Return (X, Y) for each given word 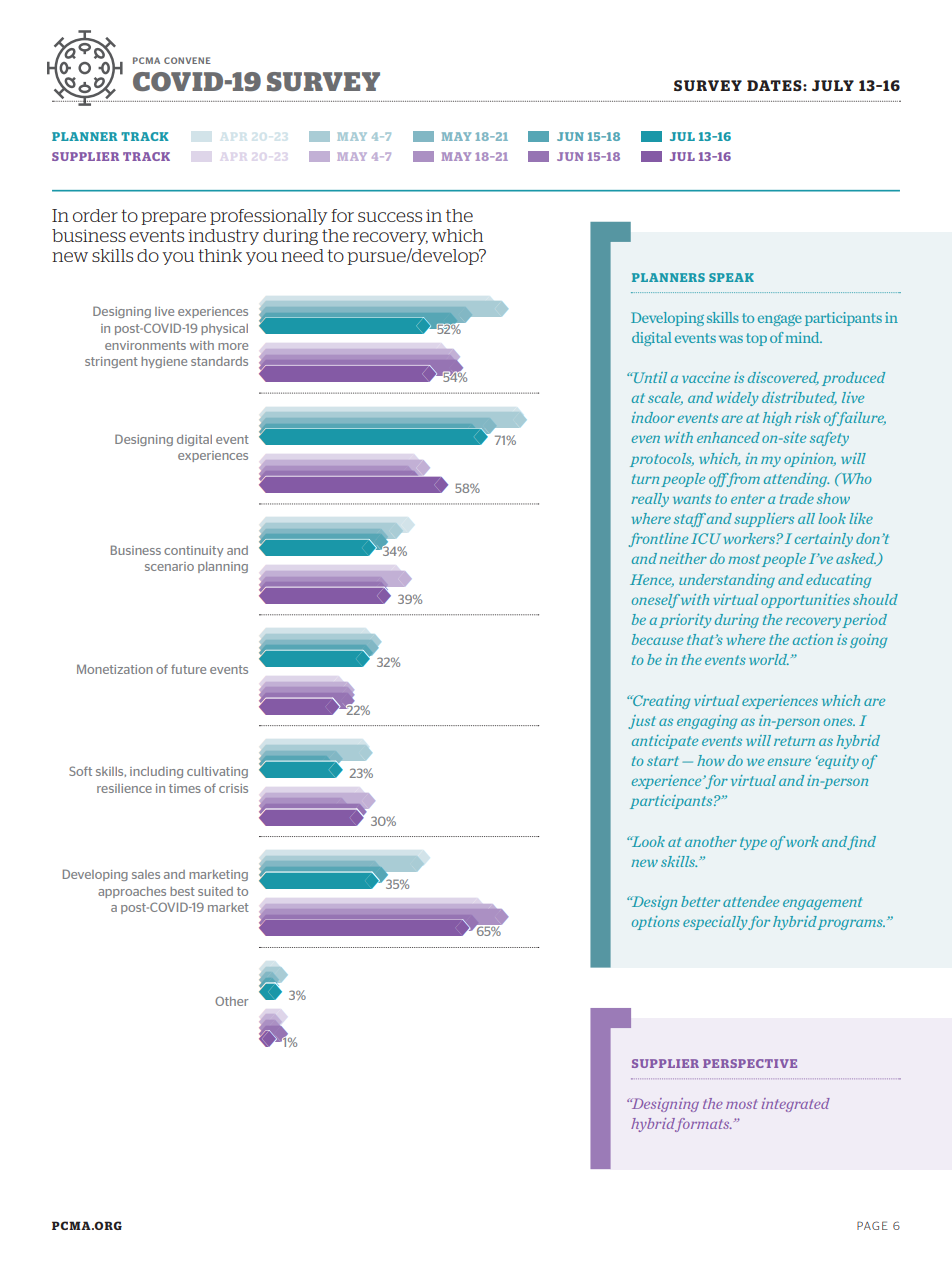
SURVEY (323, 81)
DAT (764, 85)
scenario (169, 566)
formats (703, 1125)
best (182, 891)
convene (187, 60)
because (657, 639)
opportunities (805, 601)
